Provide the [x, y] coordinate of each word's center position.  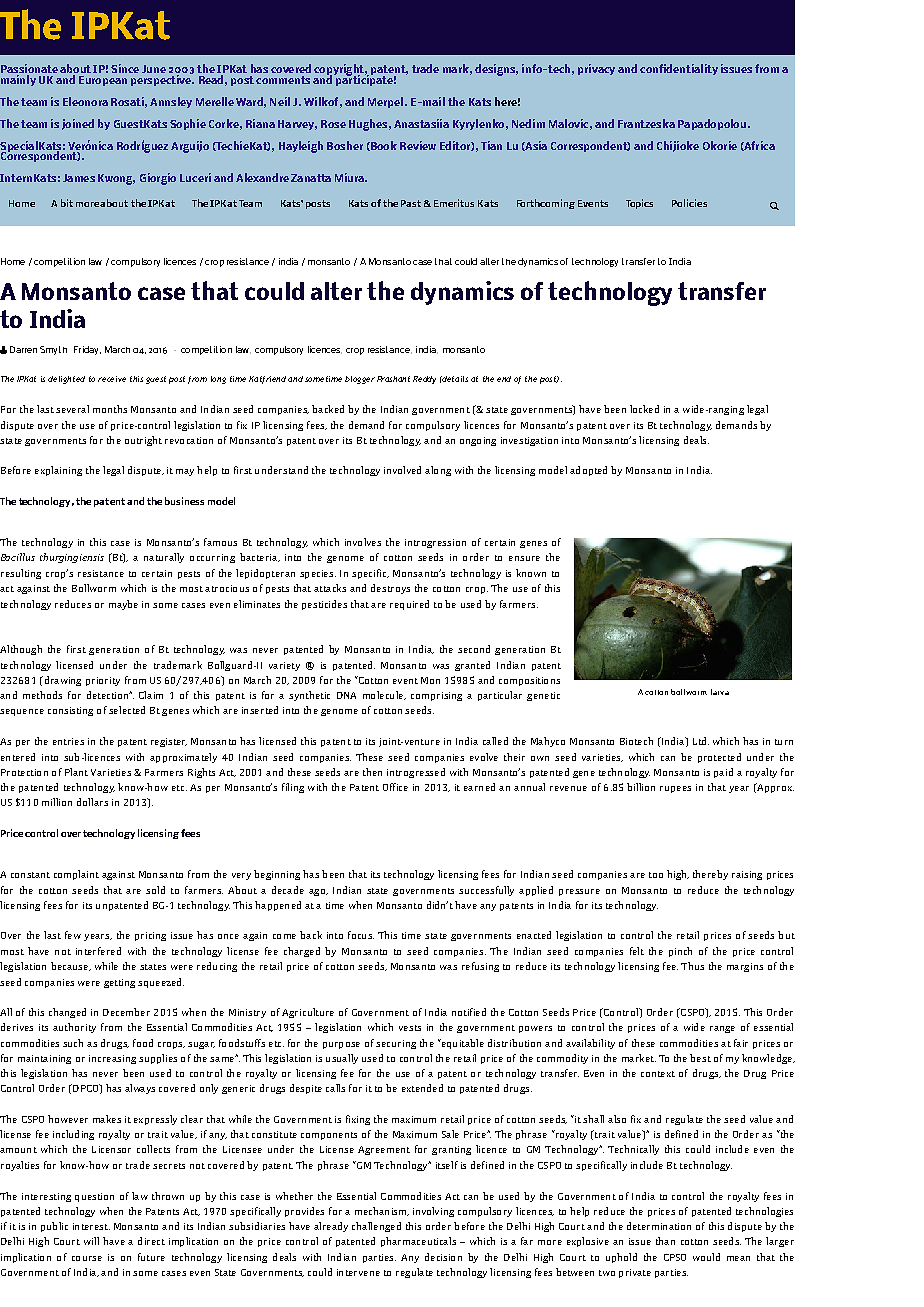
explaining [58, 471]
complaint [76, 875]
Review [418, 145]
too [656, 875]
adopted [588, 471]
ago [318, 892]
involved [402, 470]
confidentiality [679, 69]
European [103, 81]
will [91, 1241]
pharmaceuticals [418, 1242]
